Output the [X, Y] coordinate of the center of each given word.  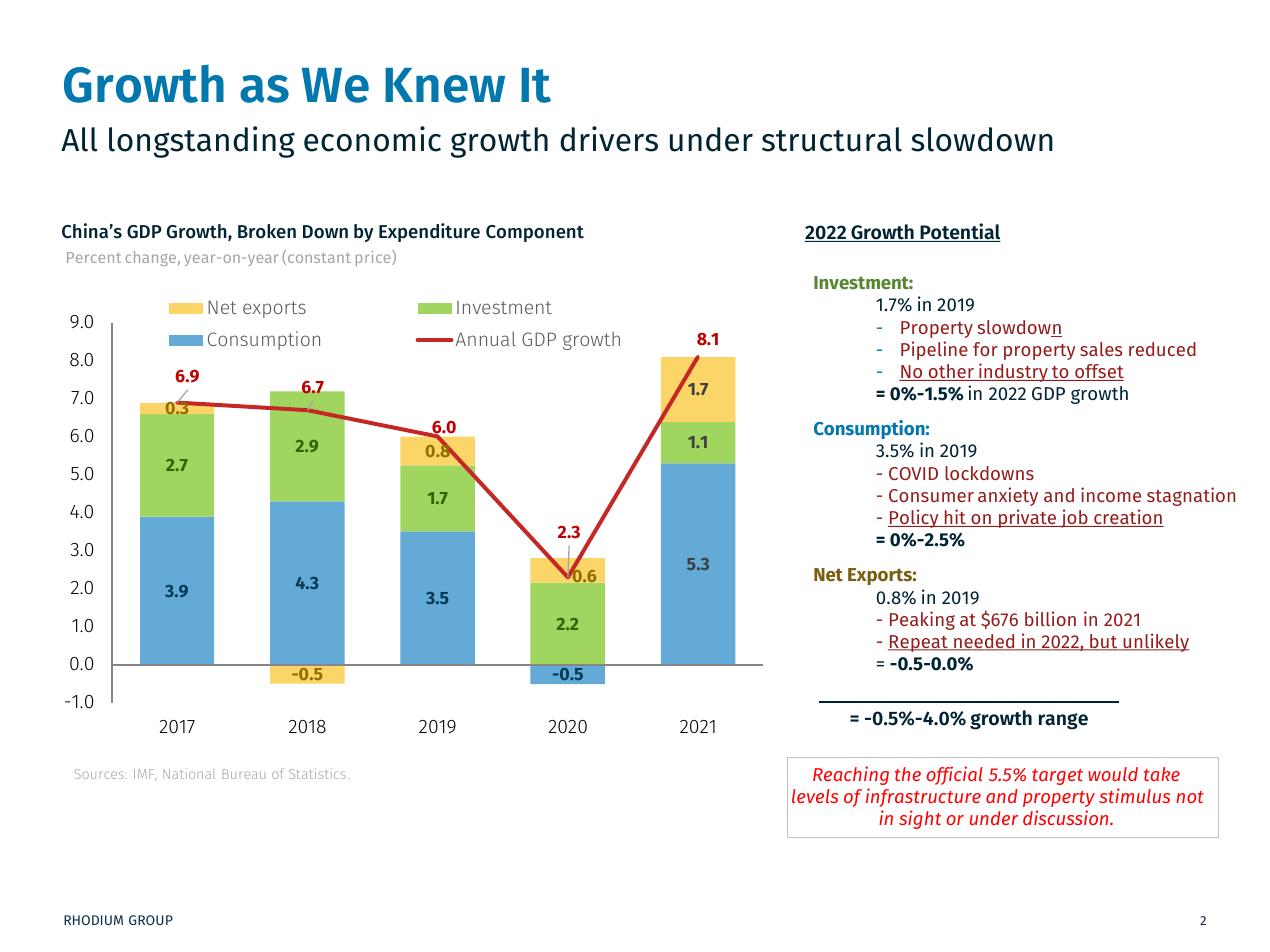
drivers [609, 139]
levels [815, 796]
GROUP [151, 920]
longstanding [202, 142]
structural [832, 139]
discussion [1067, 817]
